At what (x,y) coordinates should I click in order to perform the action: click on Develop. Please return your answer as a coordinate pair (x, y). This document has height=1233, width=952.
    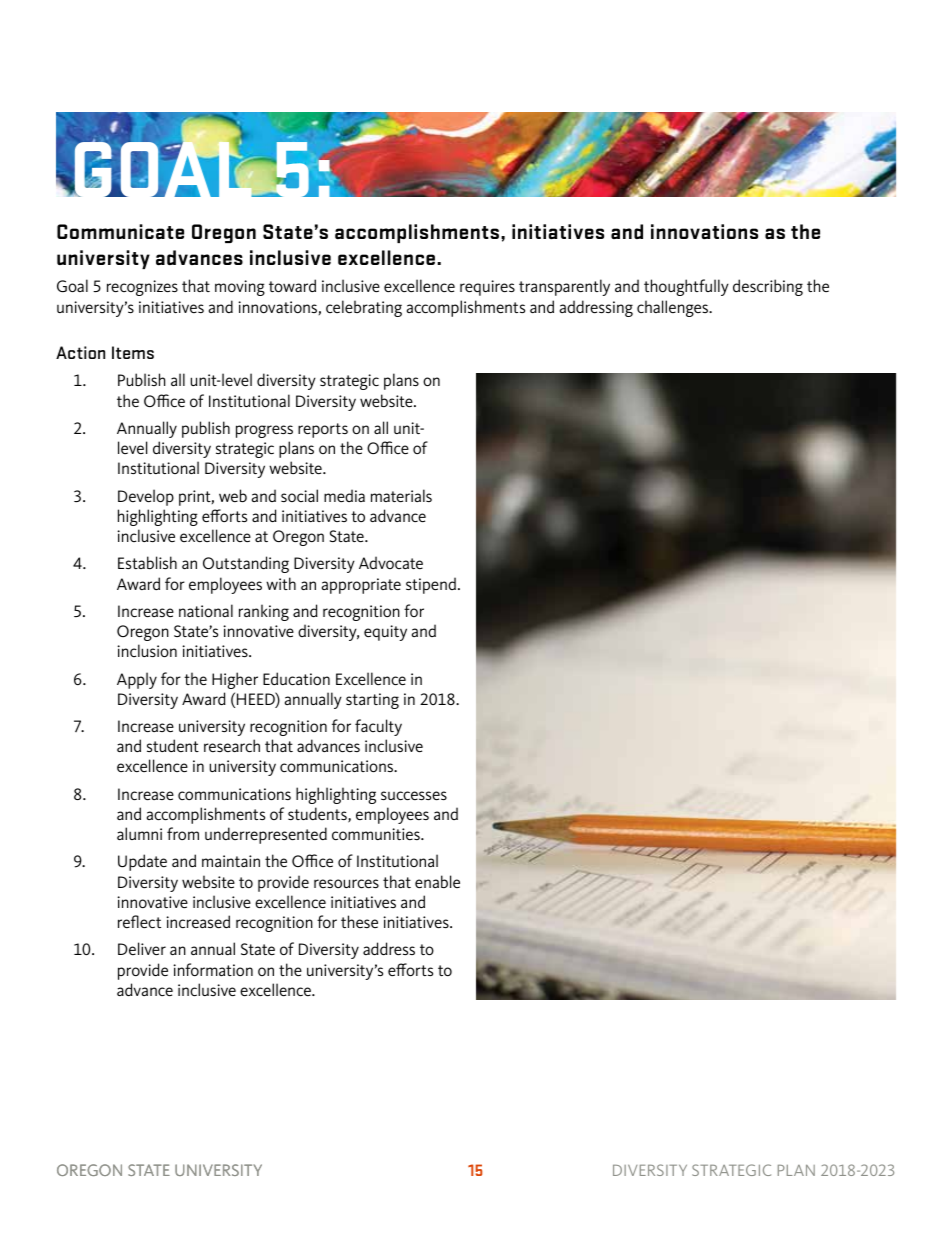
    Looking at the image, I should click on (146, 497).
